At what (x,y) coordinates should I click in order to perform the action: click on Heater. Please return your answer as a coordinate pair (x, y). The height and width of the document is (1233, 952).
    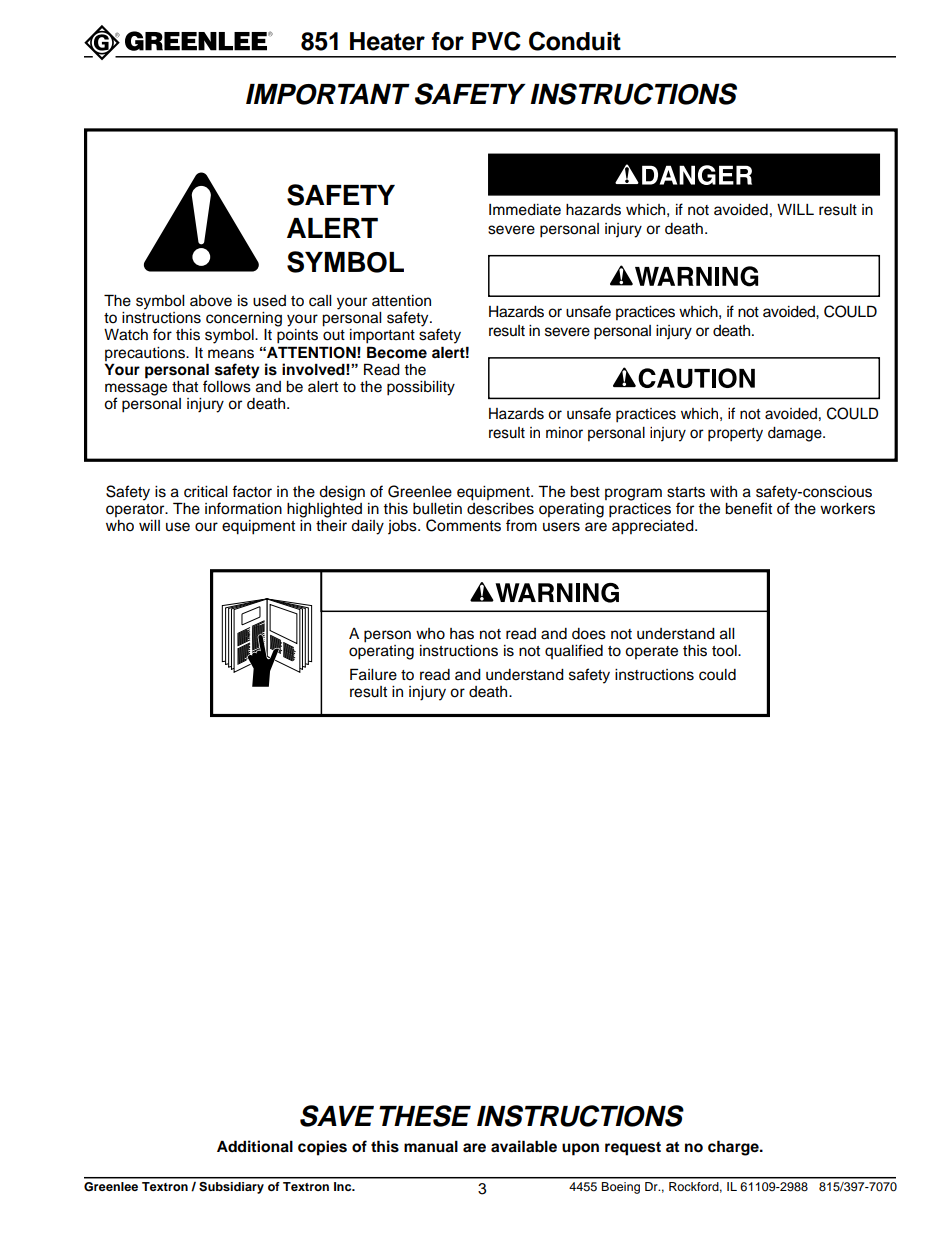
    Looking at the image, I should click on (387, 41).
